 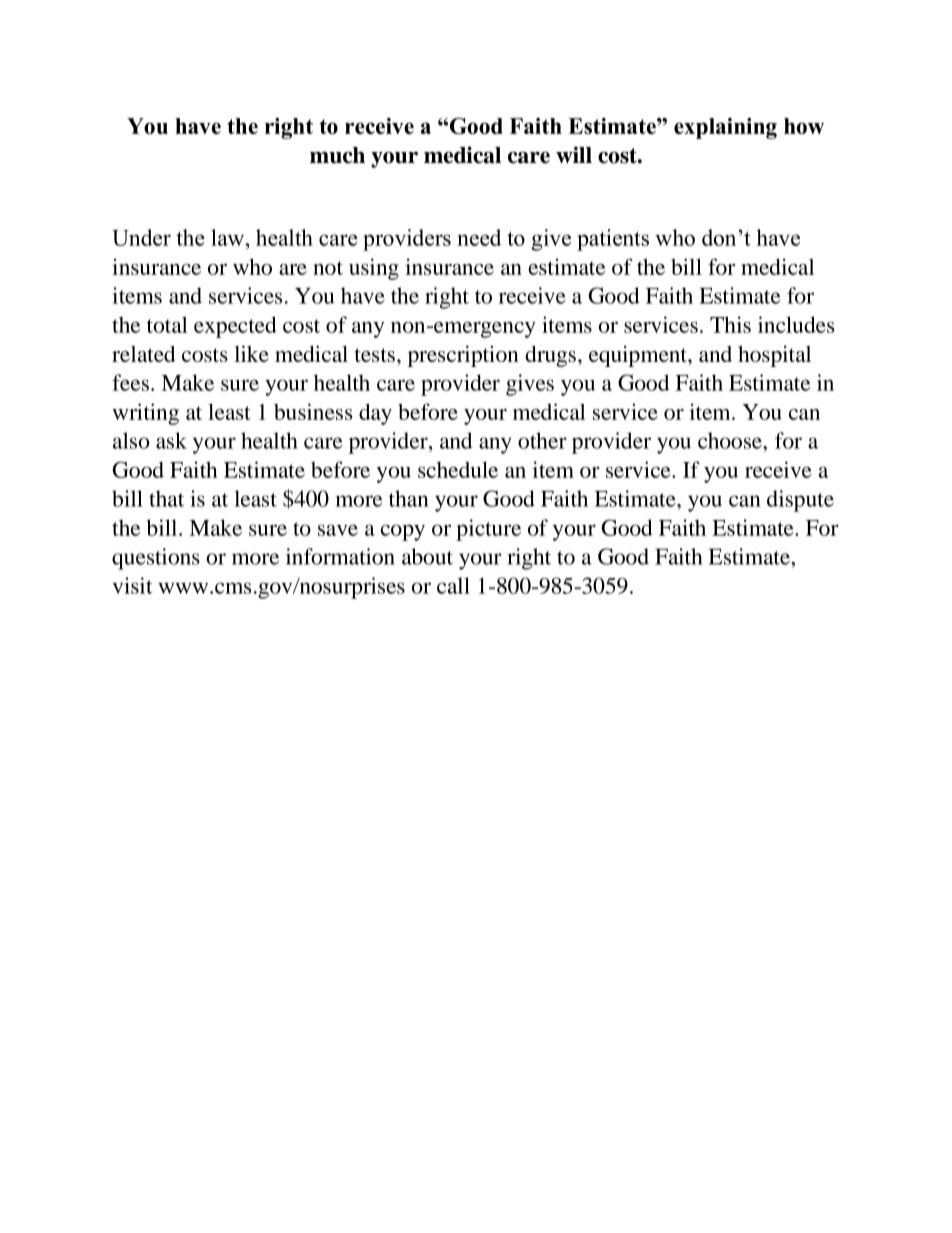 I want to click on much, so click(x=337, y=155).
